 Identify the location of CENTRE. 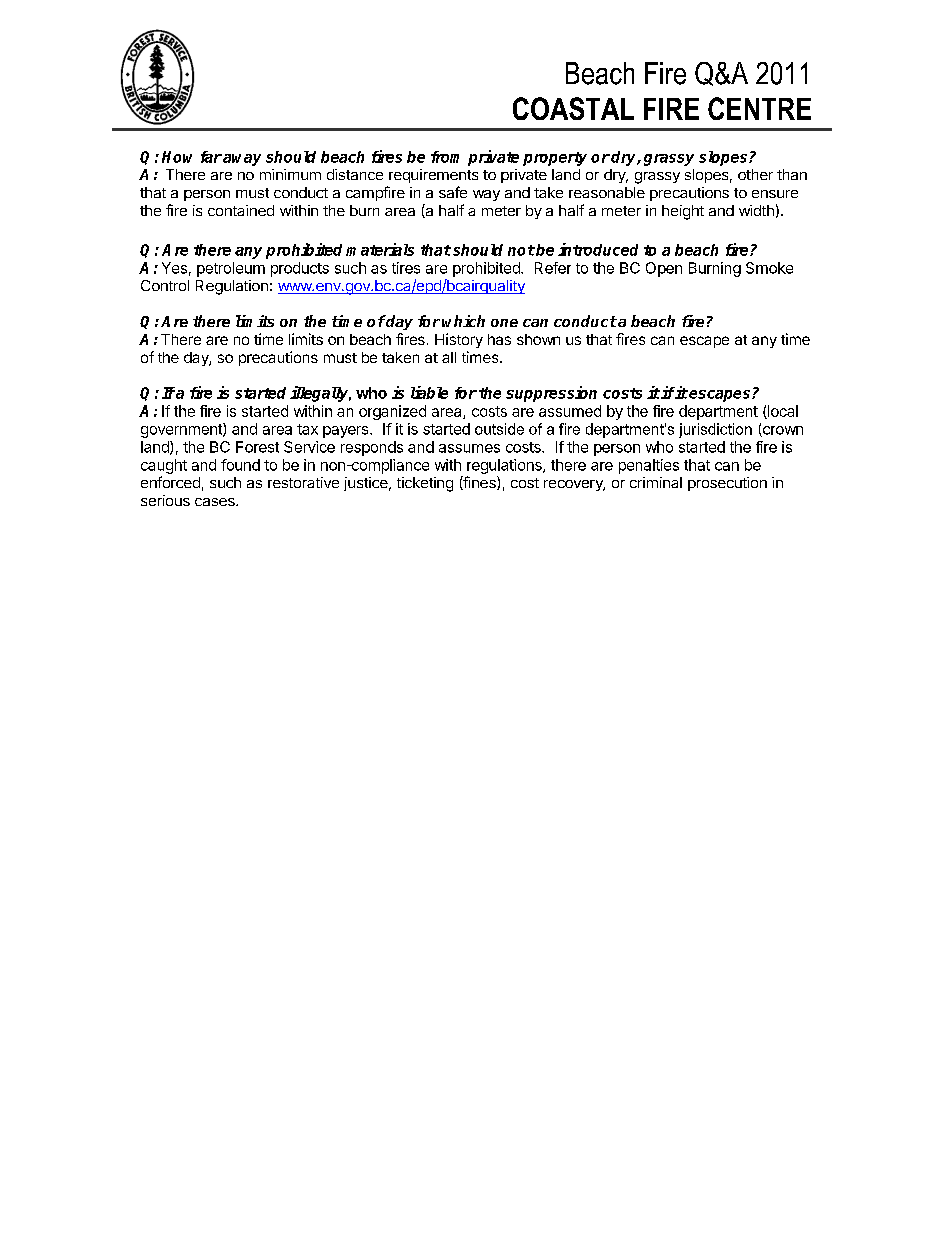
(759, 108).
